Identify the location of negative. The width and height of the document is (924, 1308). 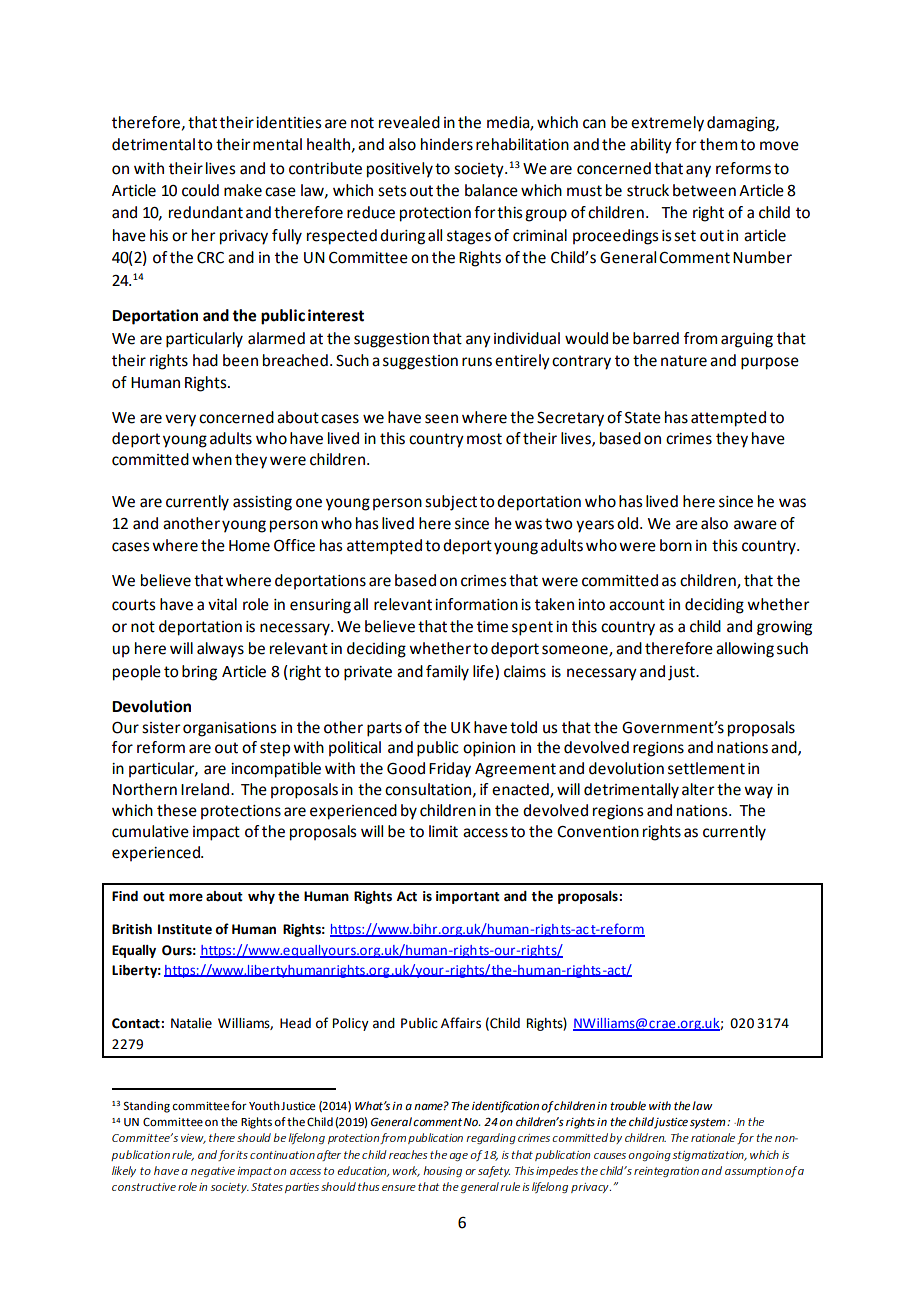
(213, 1172).
